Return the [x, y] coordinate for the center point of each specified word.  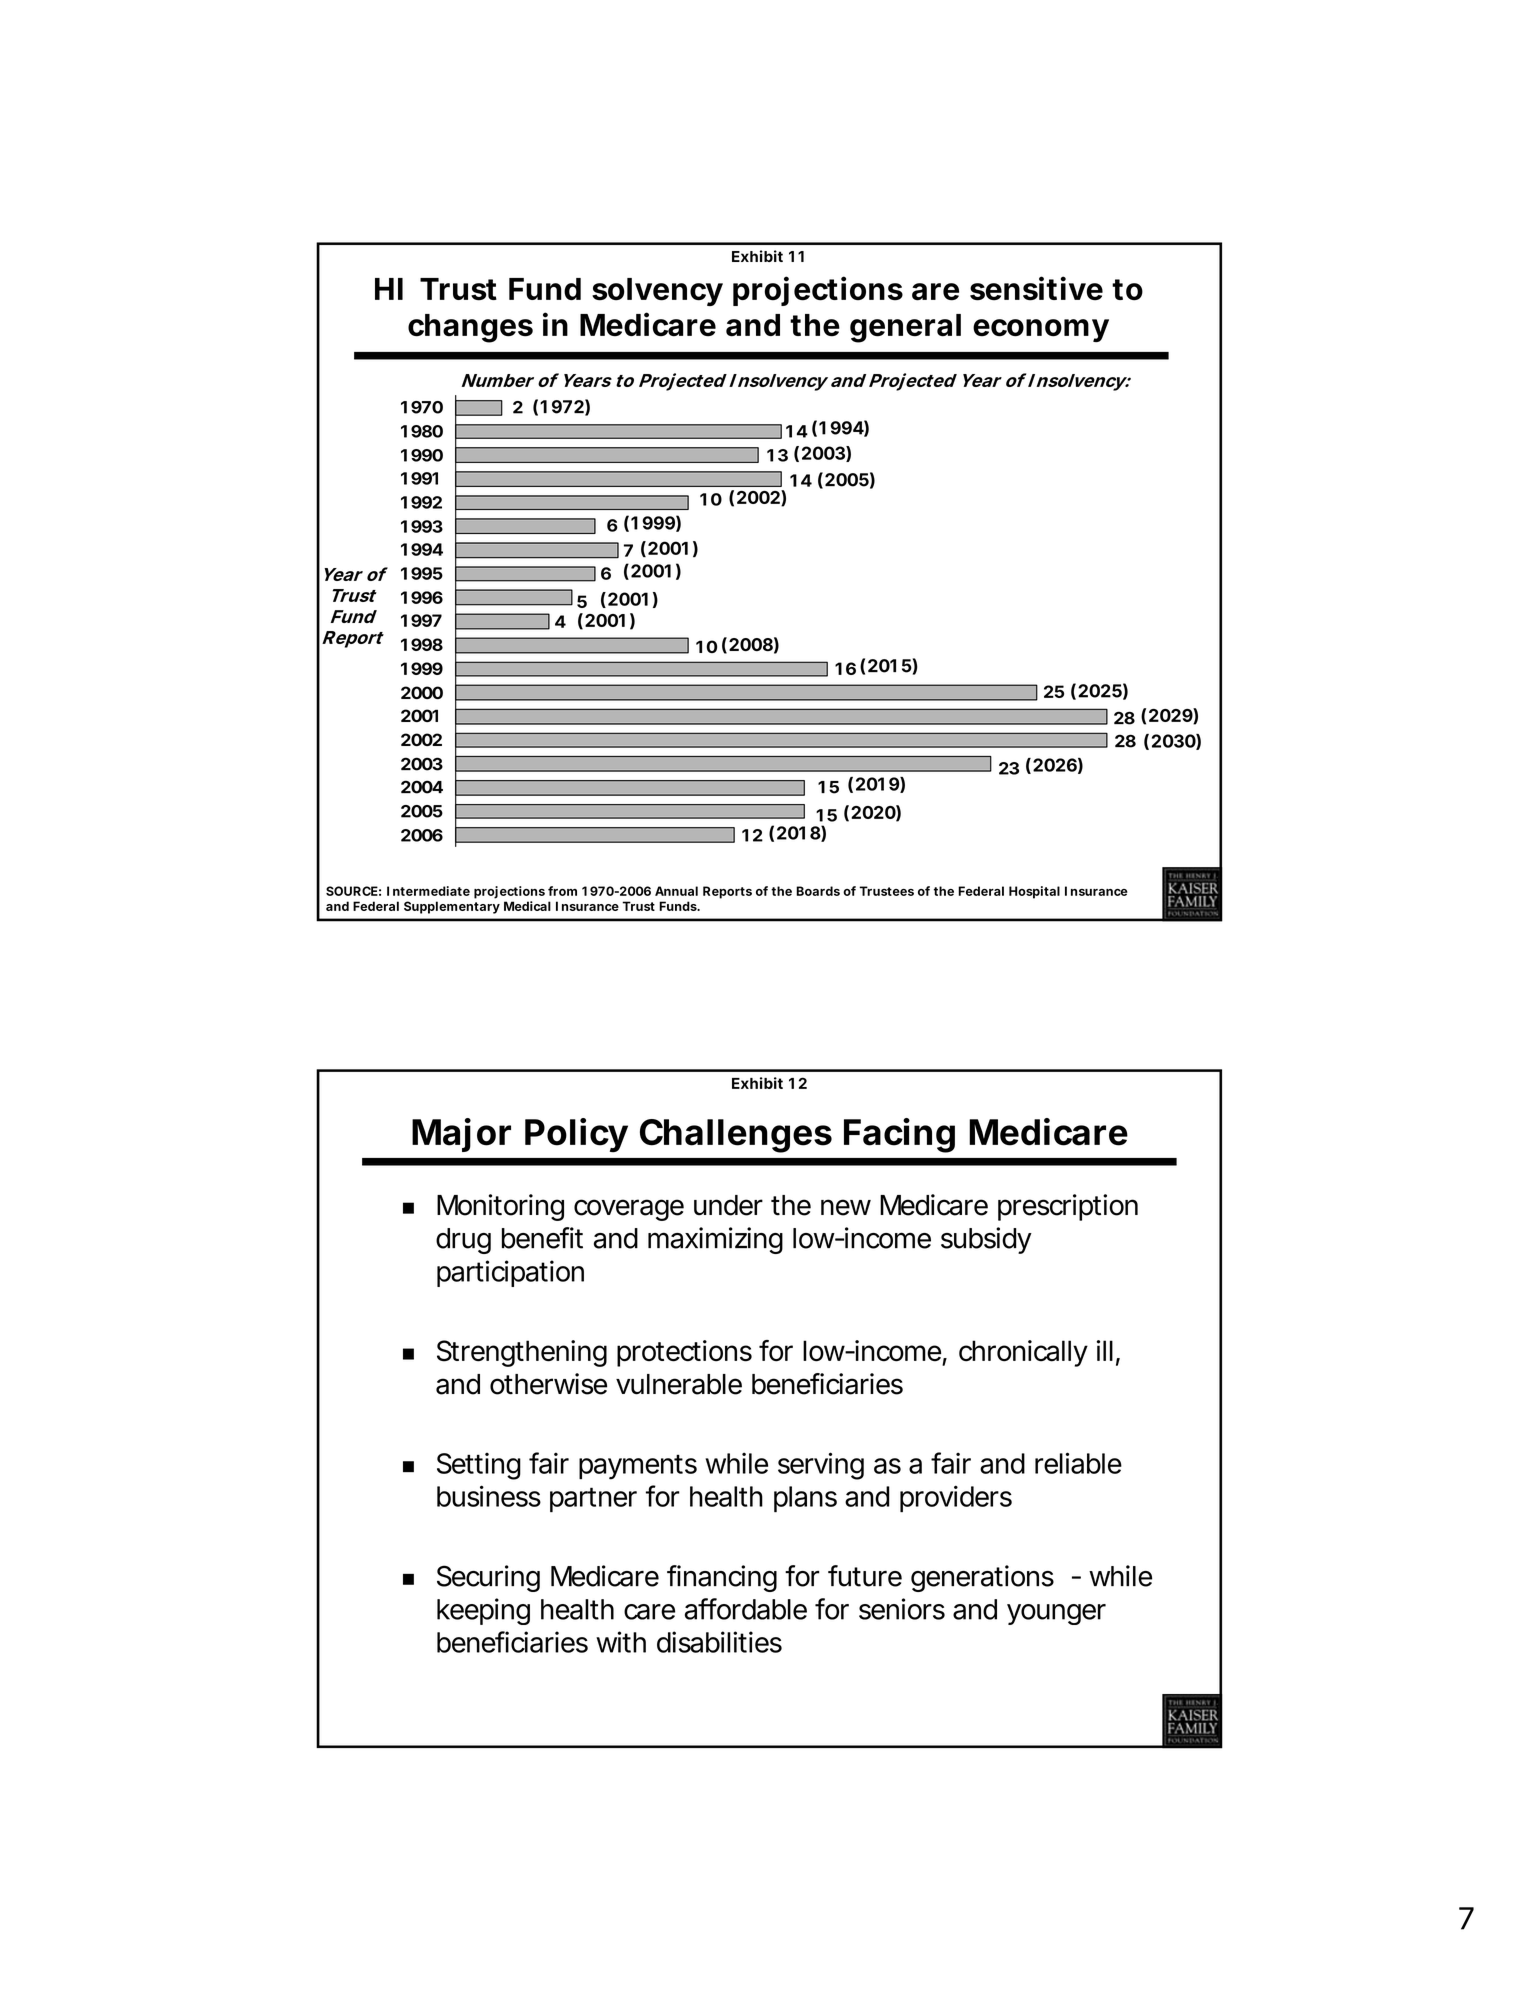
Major [461, 1135]
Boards [818, 891]
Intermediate [428, 891]
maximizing [715, 1240]
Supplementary [452, 907]
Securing [488, 1578]
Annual [676, 891]
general [905, 328]
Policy [576, 1135]
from [562, 891]
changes [470, 328]
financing [722, 1578]
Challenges [736, 1136]
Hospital [1034, 892]
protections [684, 1353]
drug [463, 1241]
